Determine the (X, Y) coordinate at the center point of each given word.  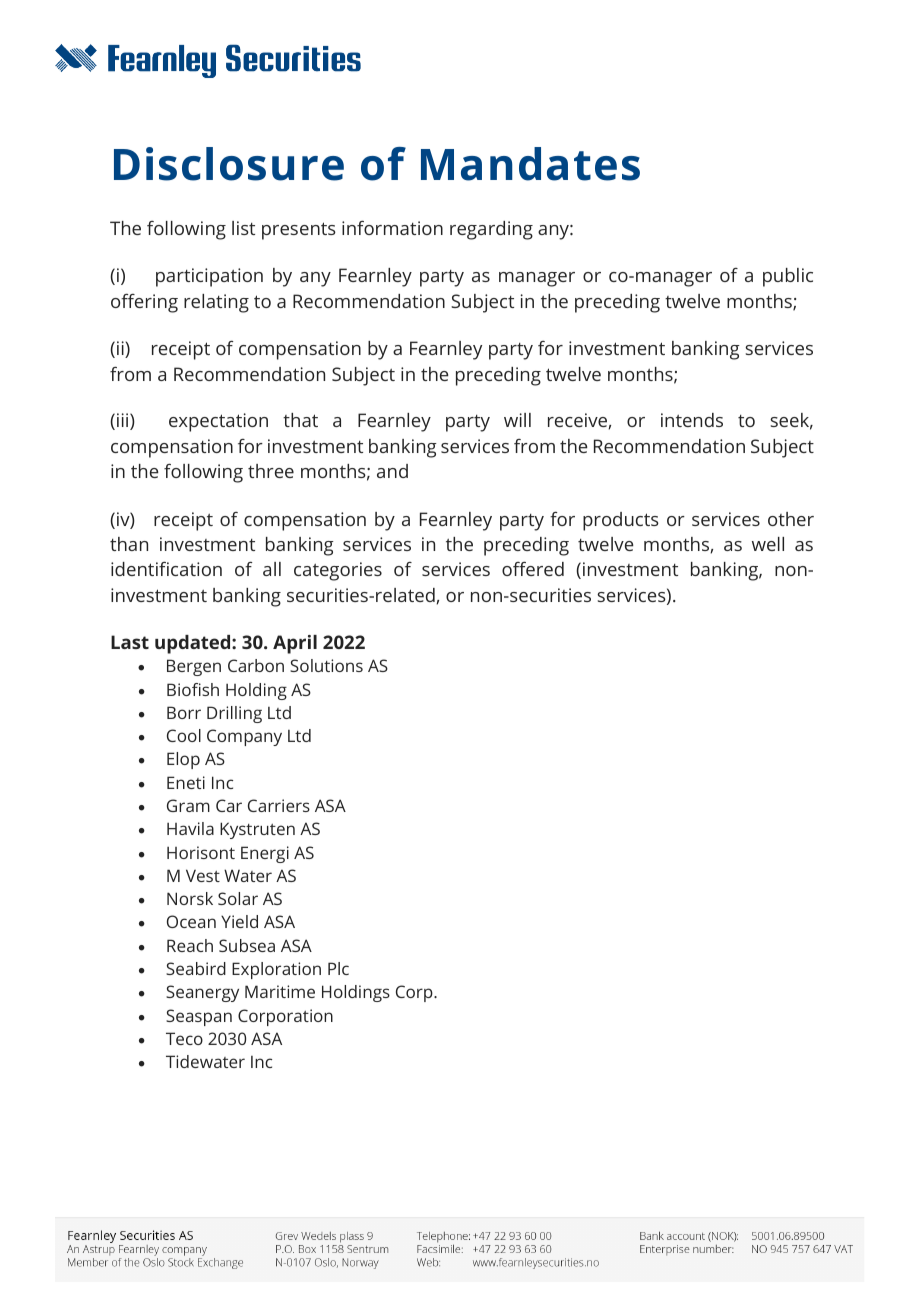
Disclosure (229, 164)
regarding (491, 230)
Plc (338, 968)
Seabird (196, 968)
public (788, 277)
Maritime (280, 991)
